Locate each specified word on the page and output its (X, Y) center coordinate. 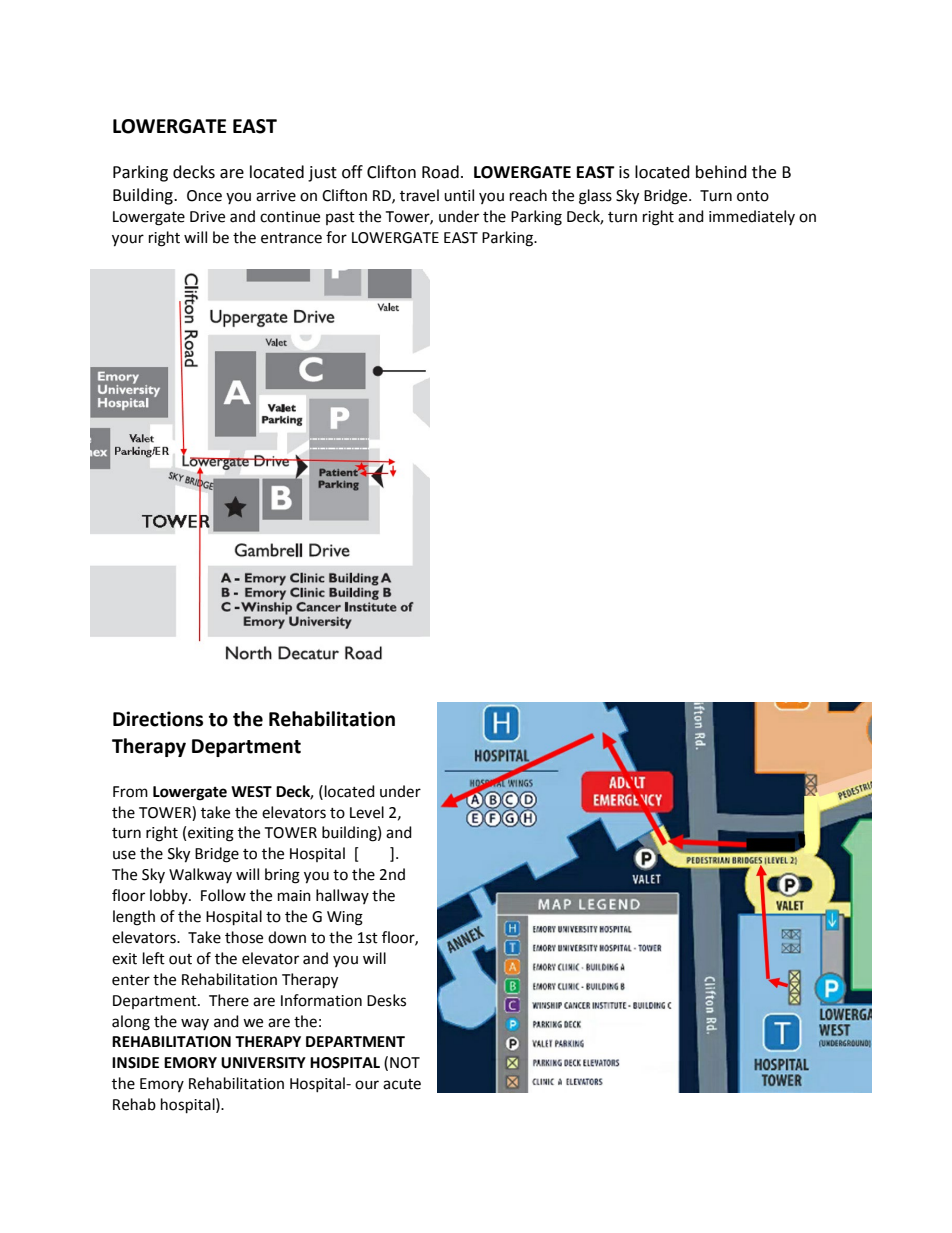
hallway (342, 896)
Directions (158, 719)
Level (367, 812)
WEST (251, 792)
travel (419, 195)
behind (721, 172)
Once (204, 196)
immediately (752, 217)
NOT (405, 1063)
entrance (291, 238)
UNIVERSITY (263, 1063)
